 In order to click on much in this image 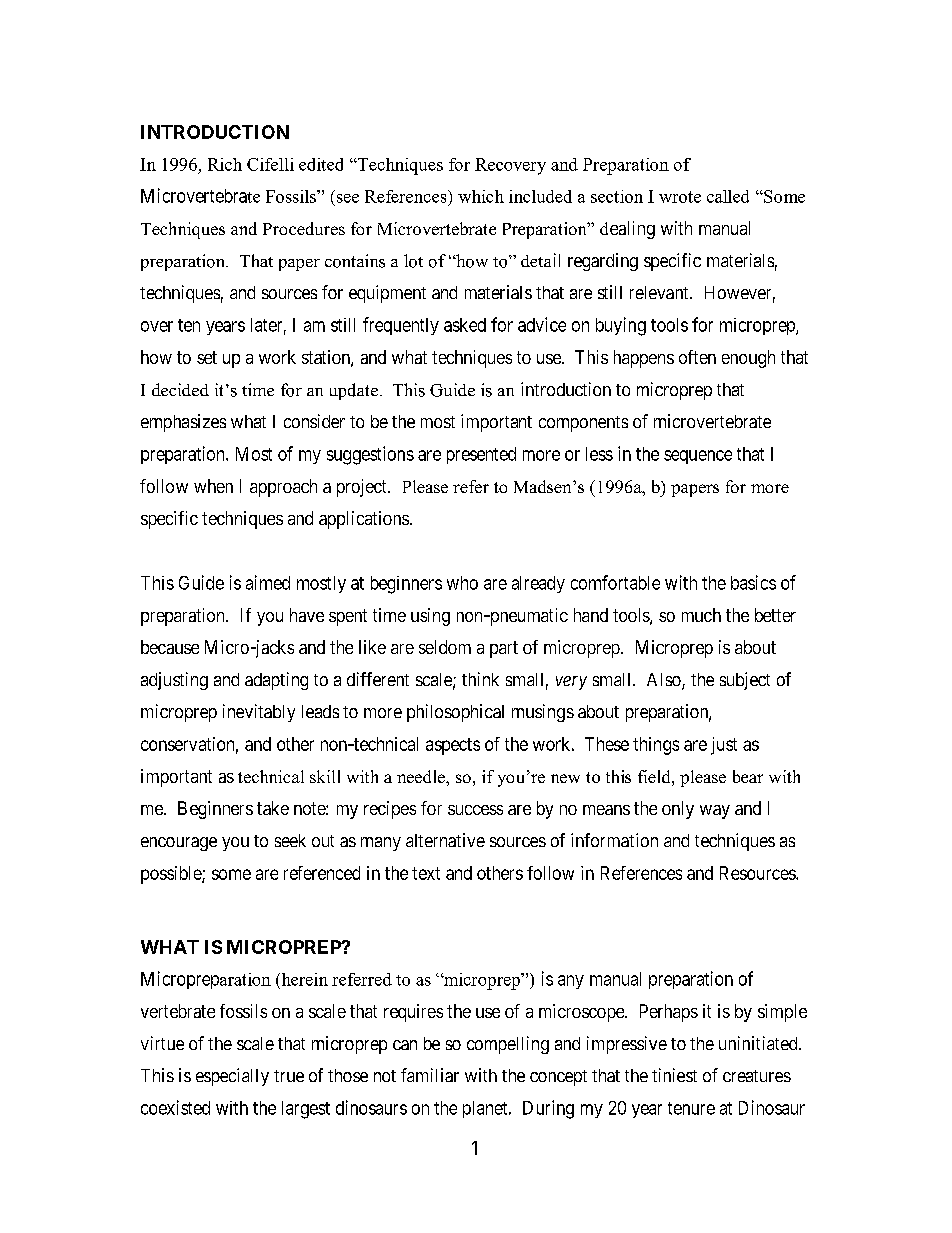, I will do `click(701, 615)`.
